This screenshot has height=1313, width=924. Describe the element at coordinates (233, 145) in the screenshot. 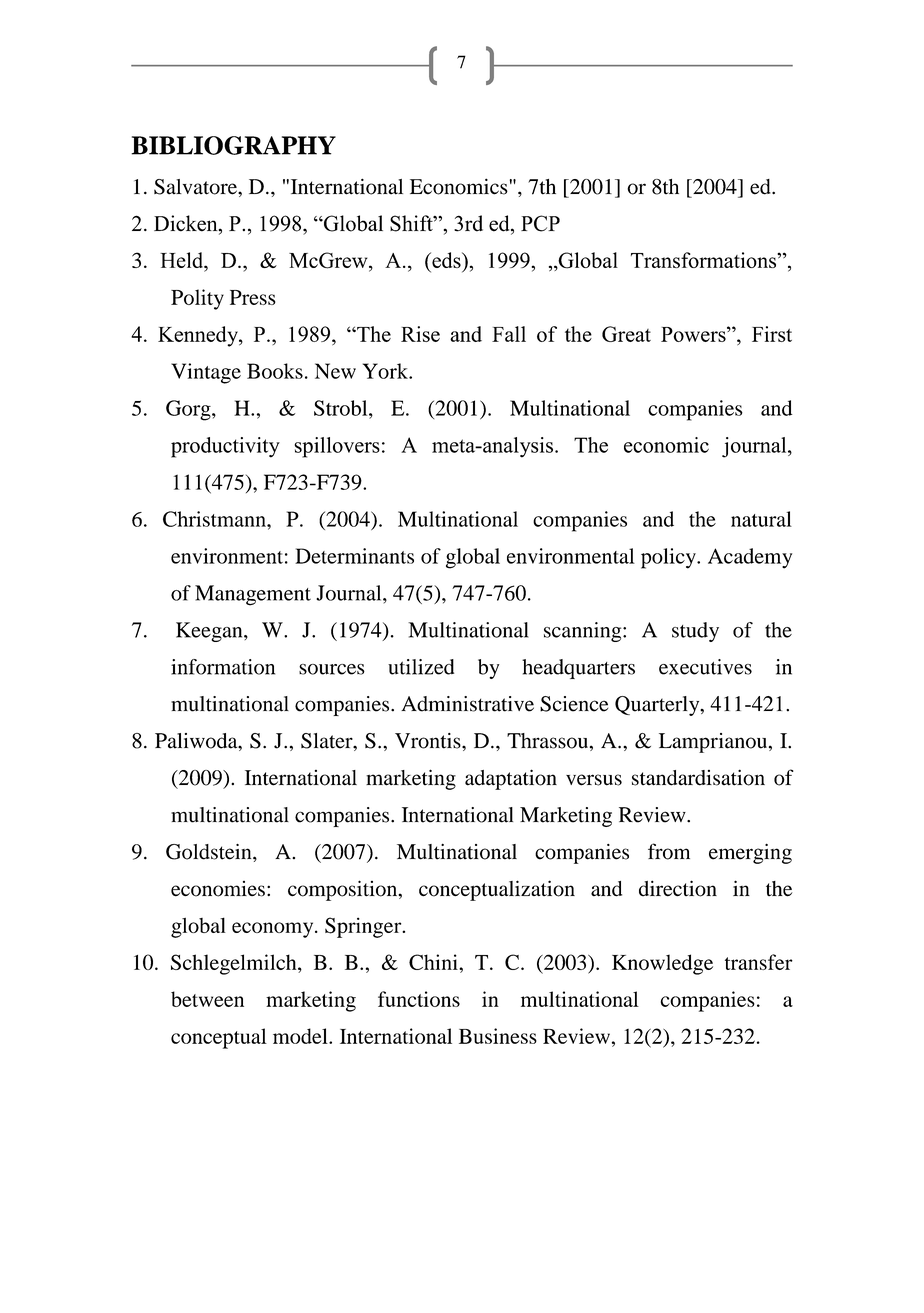

I see `BIBLIOGRAPHY` at that location.
